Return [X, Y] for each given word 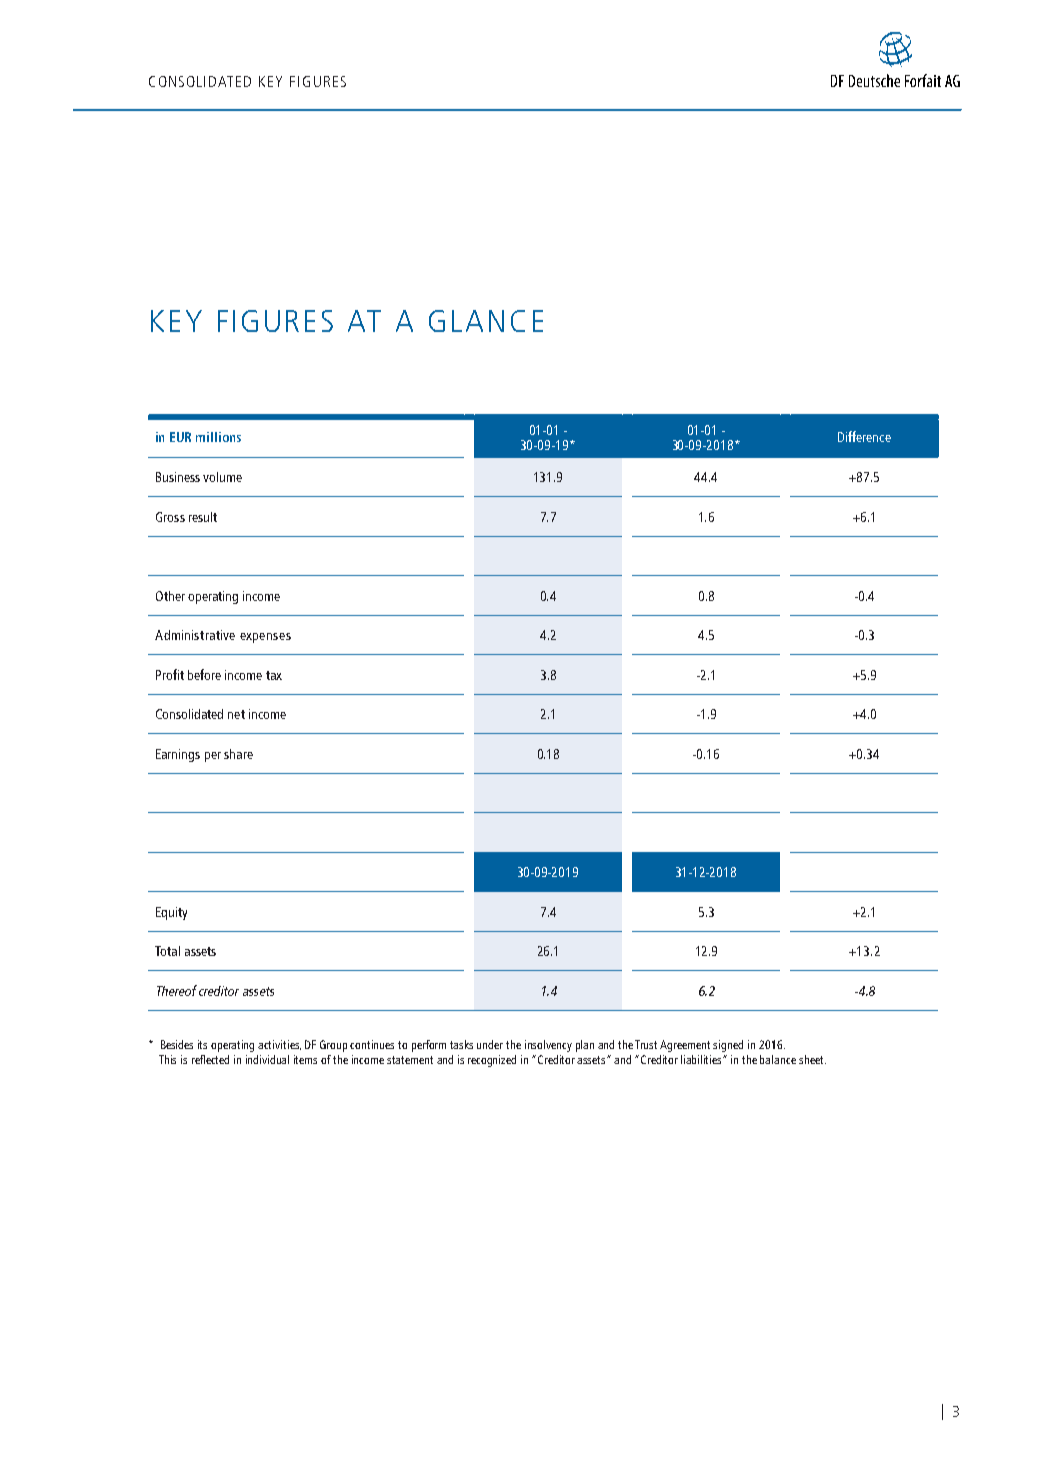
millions [218, 437]
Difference [864, 436]
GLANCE [486, 321]
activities [279, 1045]
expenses [265, 638]
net [236, 714]
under [490, 1044]
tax [274, 675]
